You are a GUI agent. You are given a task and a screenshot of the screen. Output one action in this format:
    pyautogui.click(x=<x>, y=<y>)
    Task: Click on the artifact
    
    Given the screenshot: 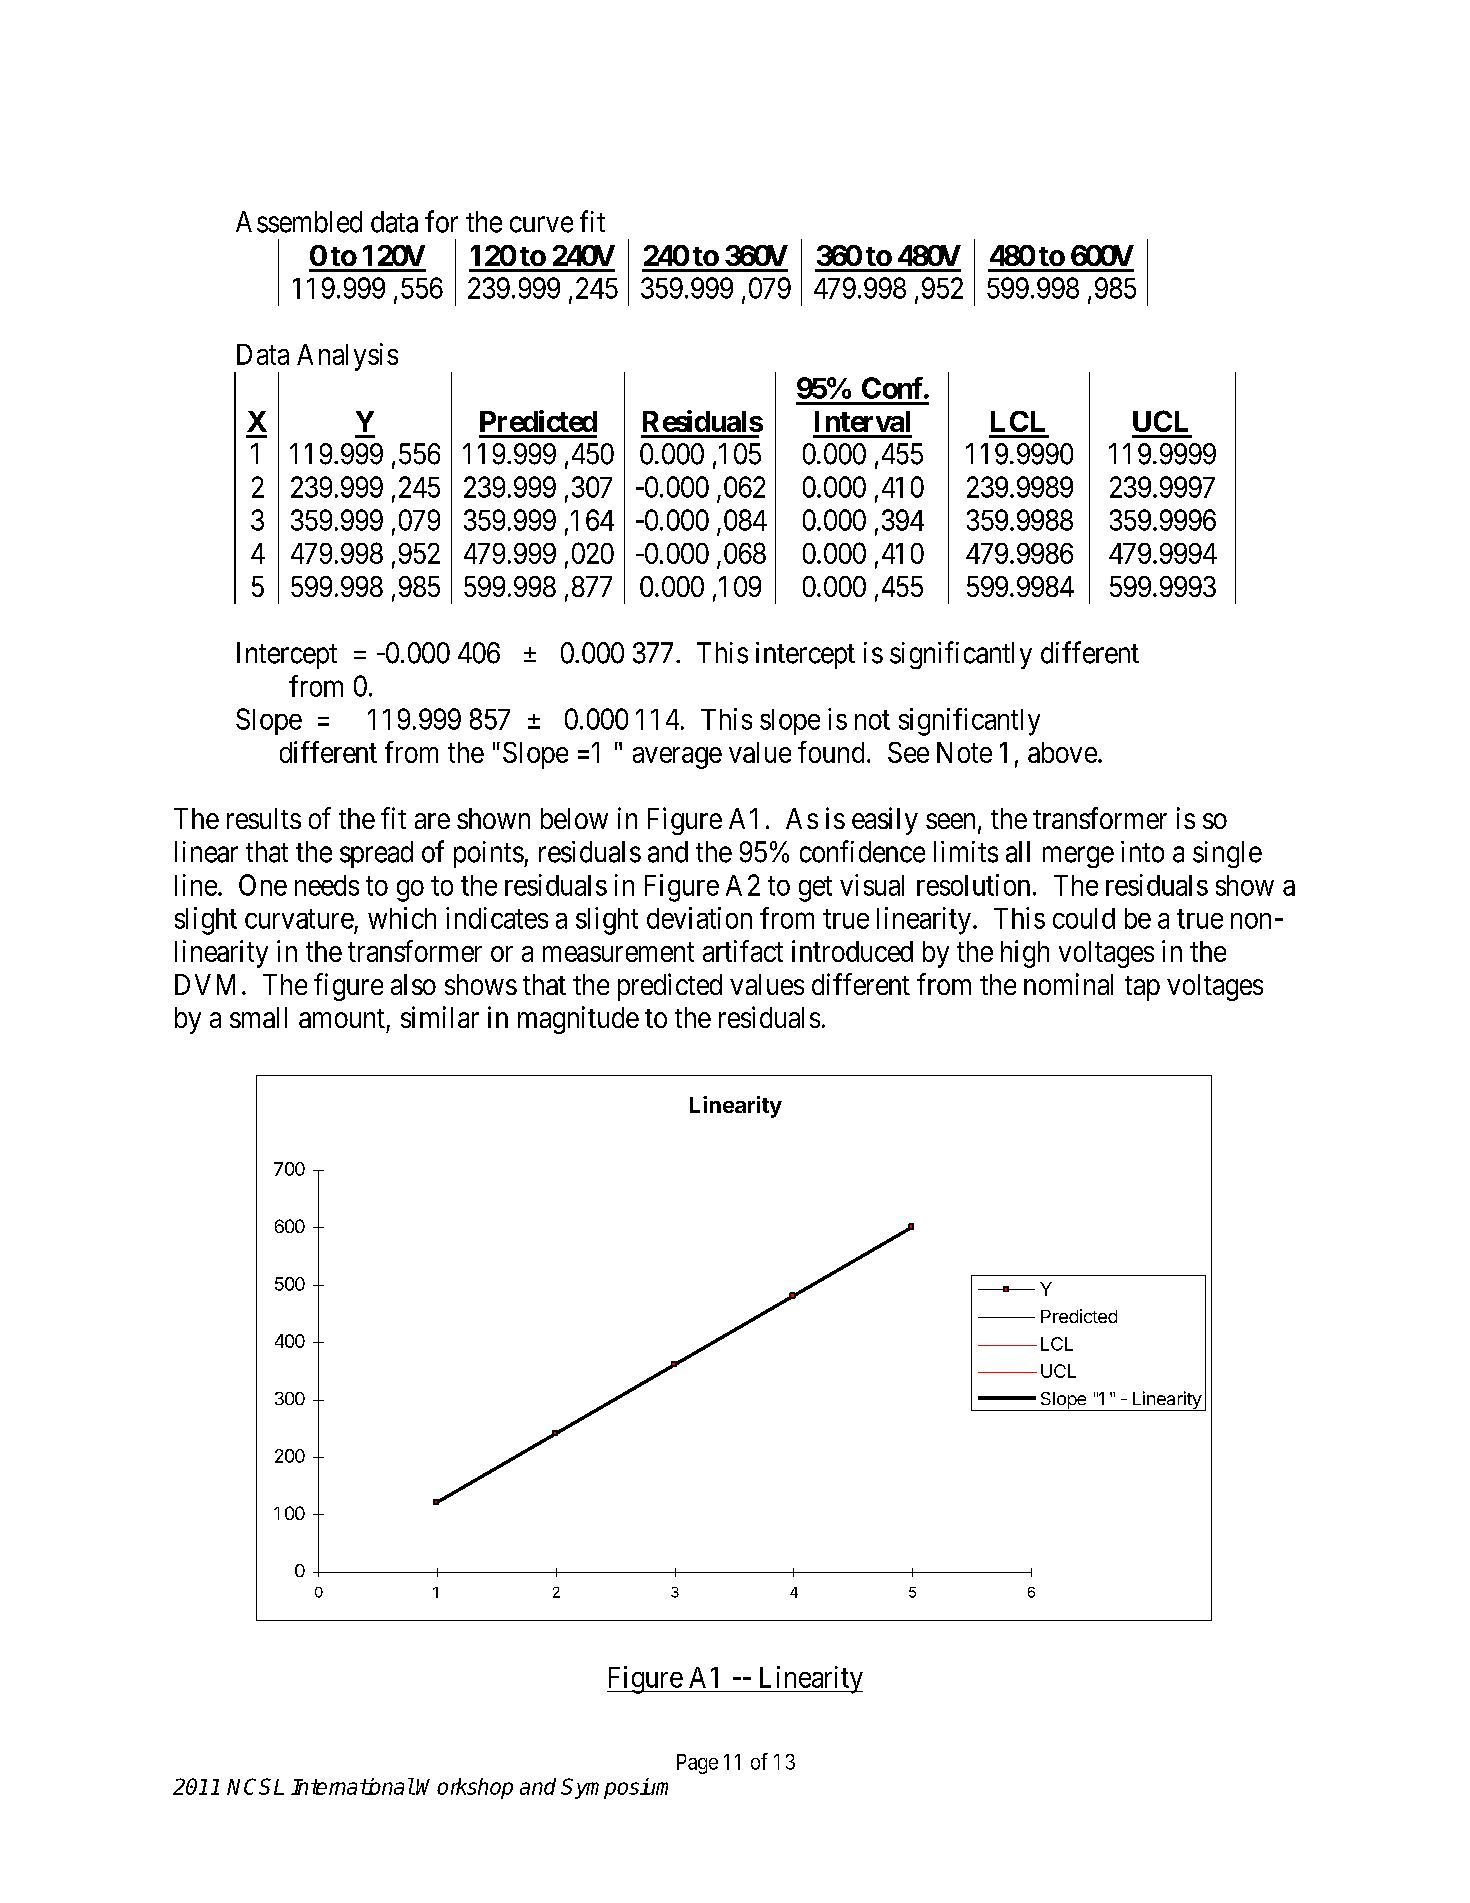 What is the action you would take?
    pyautogui.click(x=743, y=951)
